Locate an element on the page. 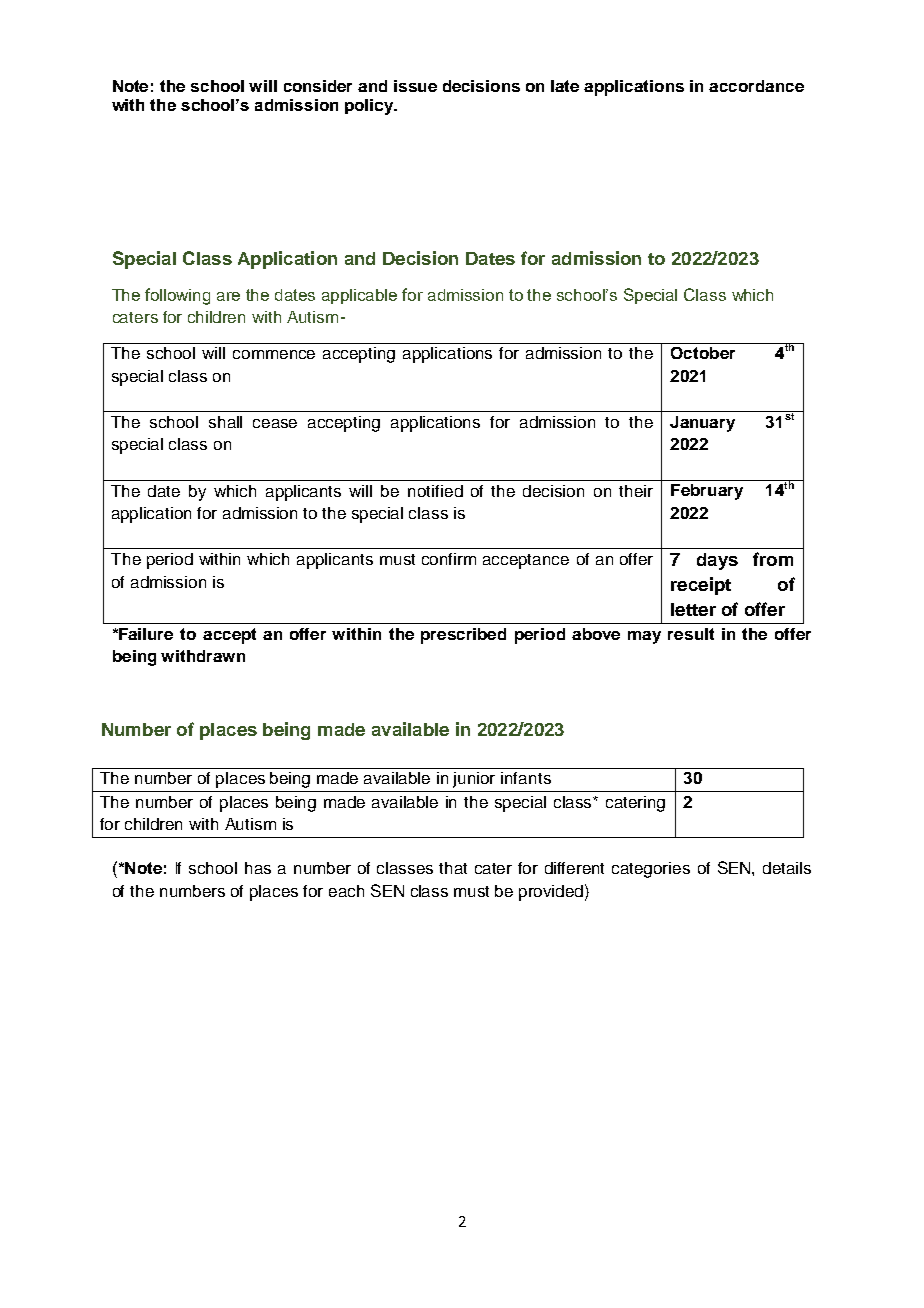 This image has height=1308, width=924. has is located at coordinates (258, 868).
